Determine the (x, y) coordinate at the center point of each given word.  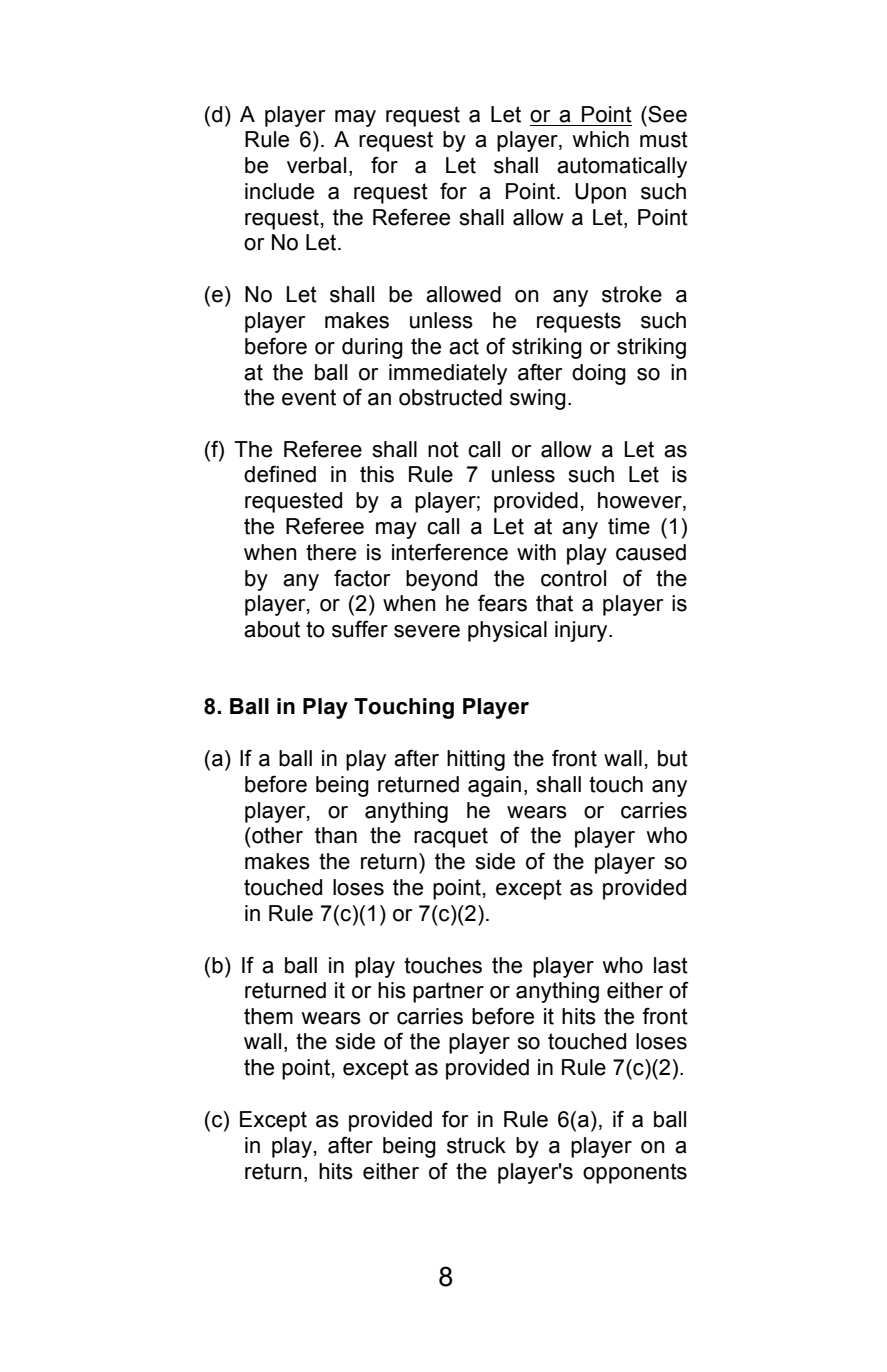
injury (582, 631)
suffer (360, 629)
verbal (316, 165)
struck (476, 1145)
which (601, 139)
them (268, 1016)
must (664, 139)
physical (507, 631)
